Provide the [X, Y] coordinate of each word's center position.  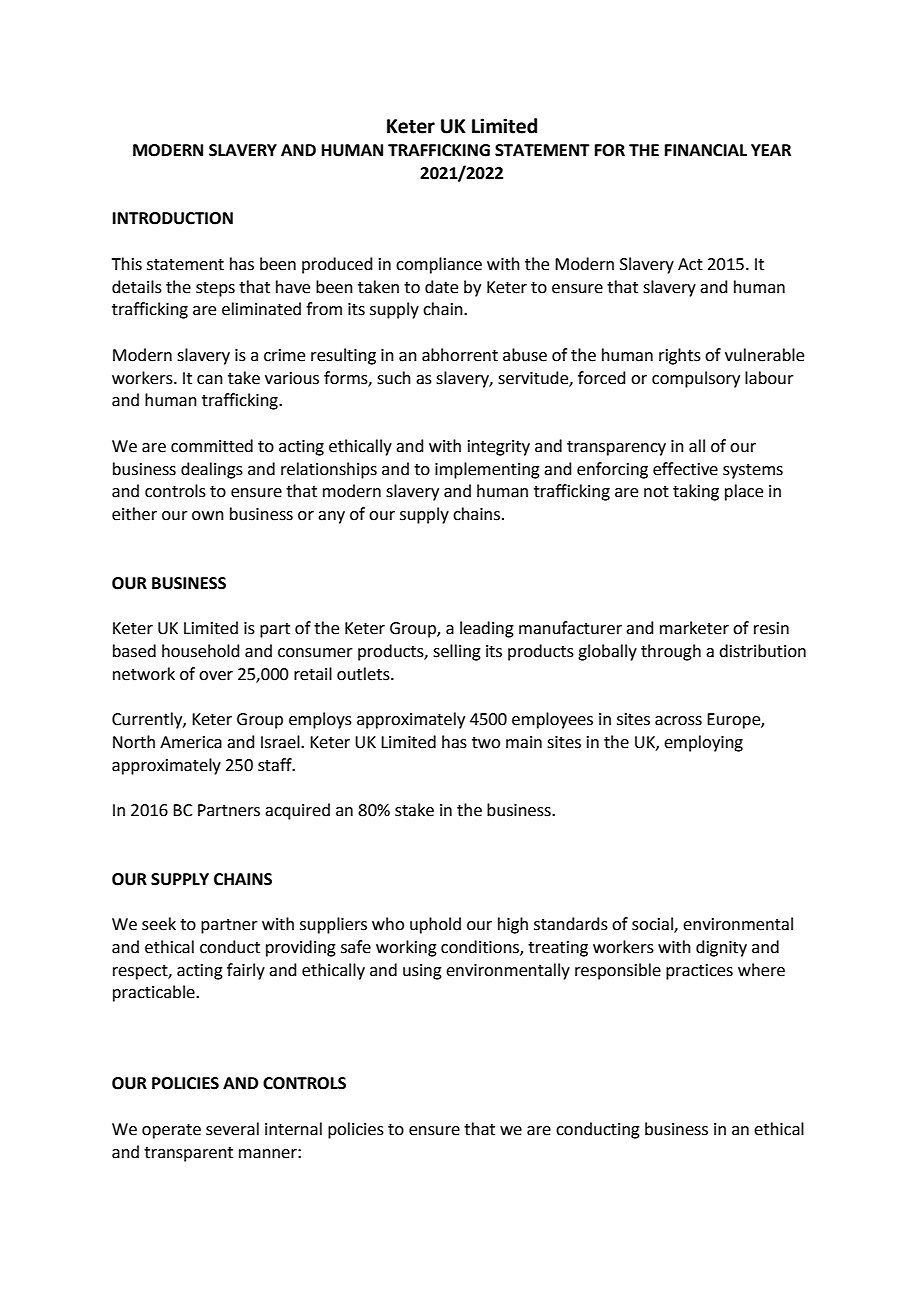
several [232, 1129]
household [201, 651]
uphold [435, 925]
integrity [499, 448]
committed [212, 446]
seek [159, 924]
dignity [721, 948]
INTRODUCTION [173, 218]
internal [293, 1129]
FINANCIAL [706, 150]
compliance [439, 265]
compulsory [696, 379]
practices [699, 972]
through [671, 652]
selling [457, 652]
